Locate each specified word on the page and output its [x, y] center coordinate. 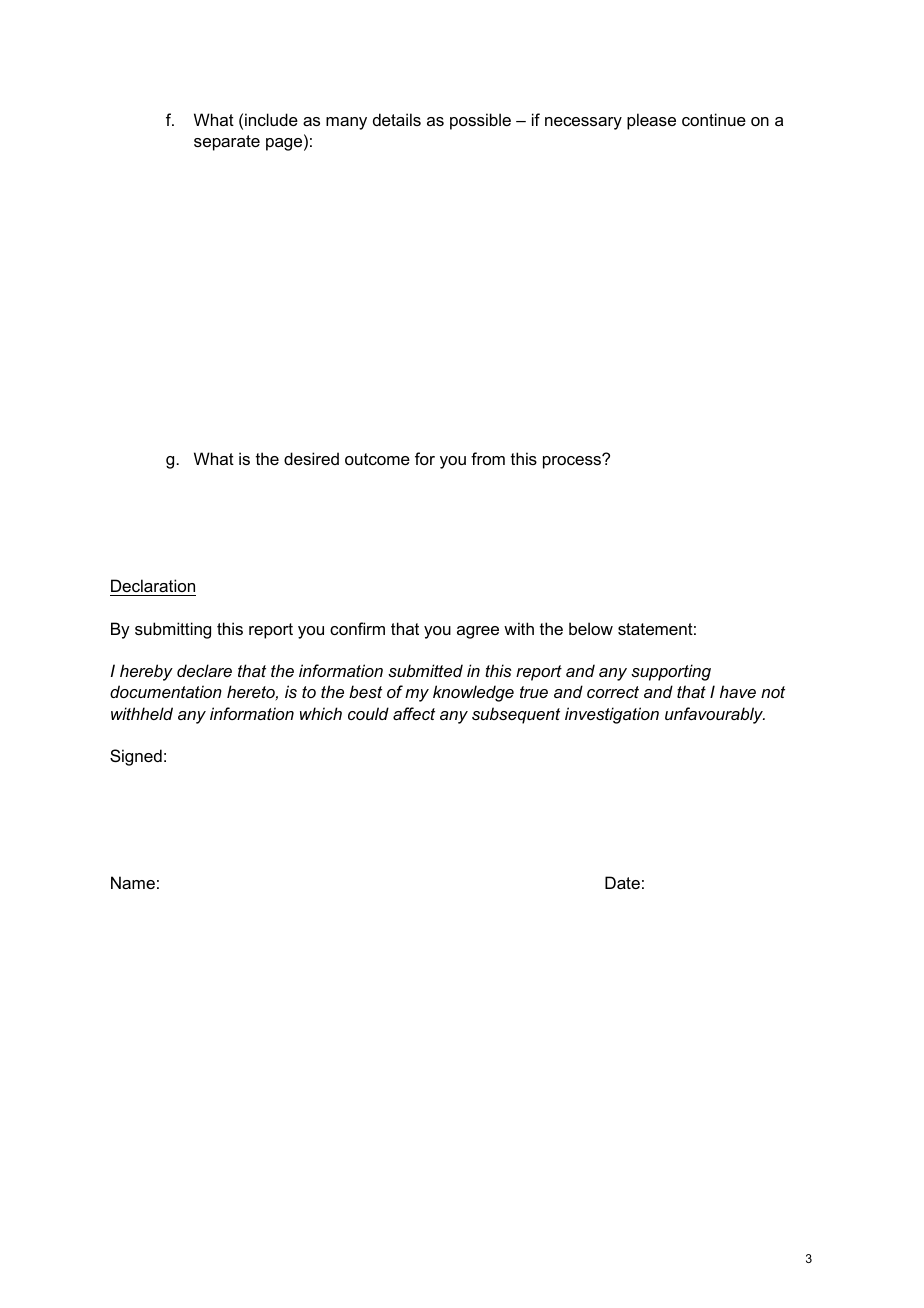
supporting [671, 672]
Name [133, 882]
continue [714, 119]
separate [227, 143]
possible [480, 121]
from [488, 458]
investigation [612, 715]
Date [622, 882]
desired [311, 458]
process [573, 461]
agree [478, 632]
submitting [173, 630]
